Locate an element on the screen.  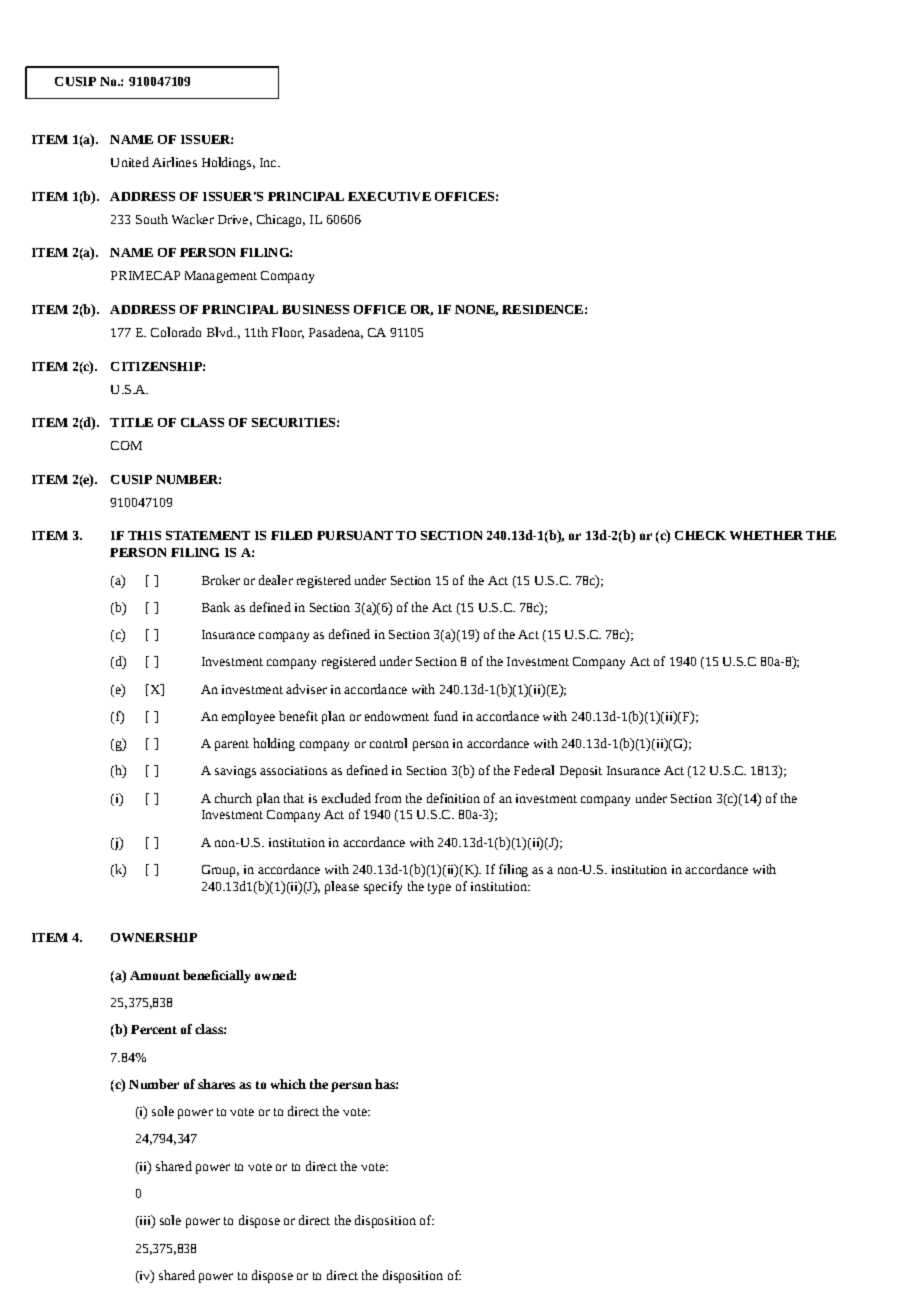
Bank is located at coordinates (216, 607).
